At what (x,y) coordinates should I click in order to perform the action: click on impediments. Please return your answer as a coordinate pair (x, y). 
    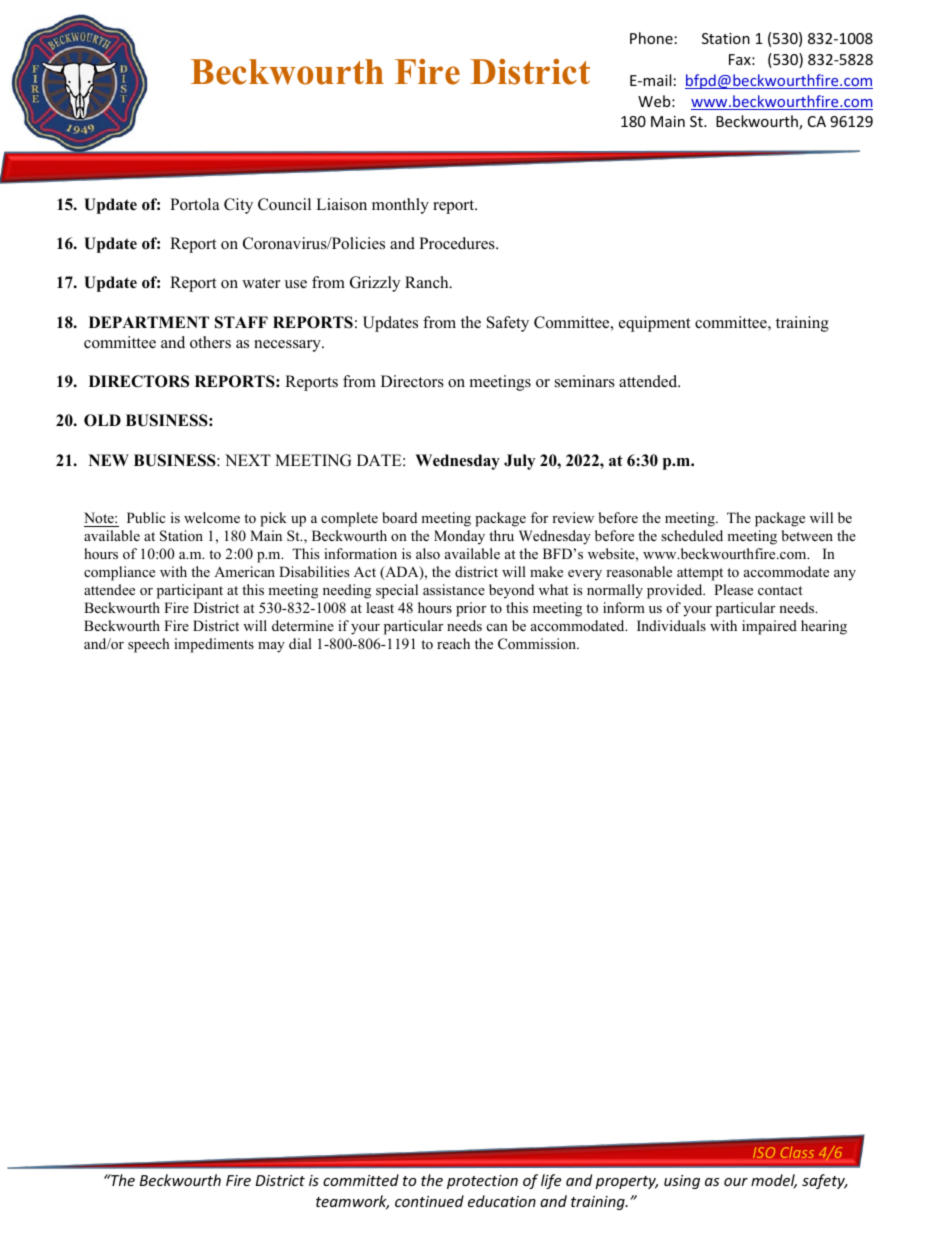
    Looking at the image, I should click on (214, 645).
